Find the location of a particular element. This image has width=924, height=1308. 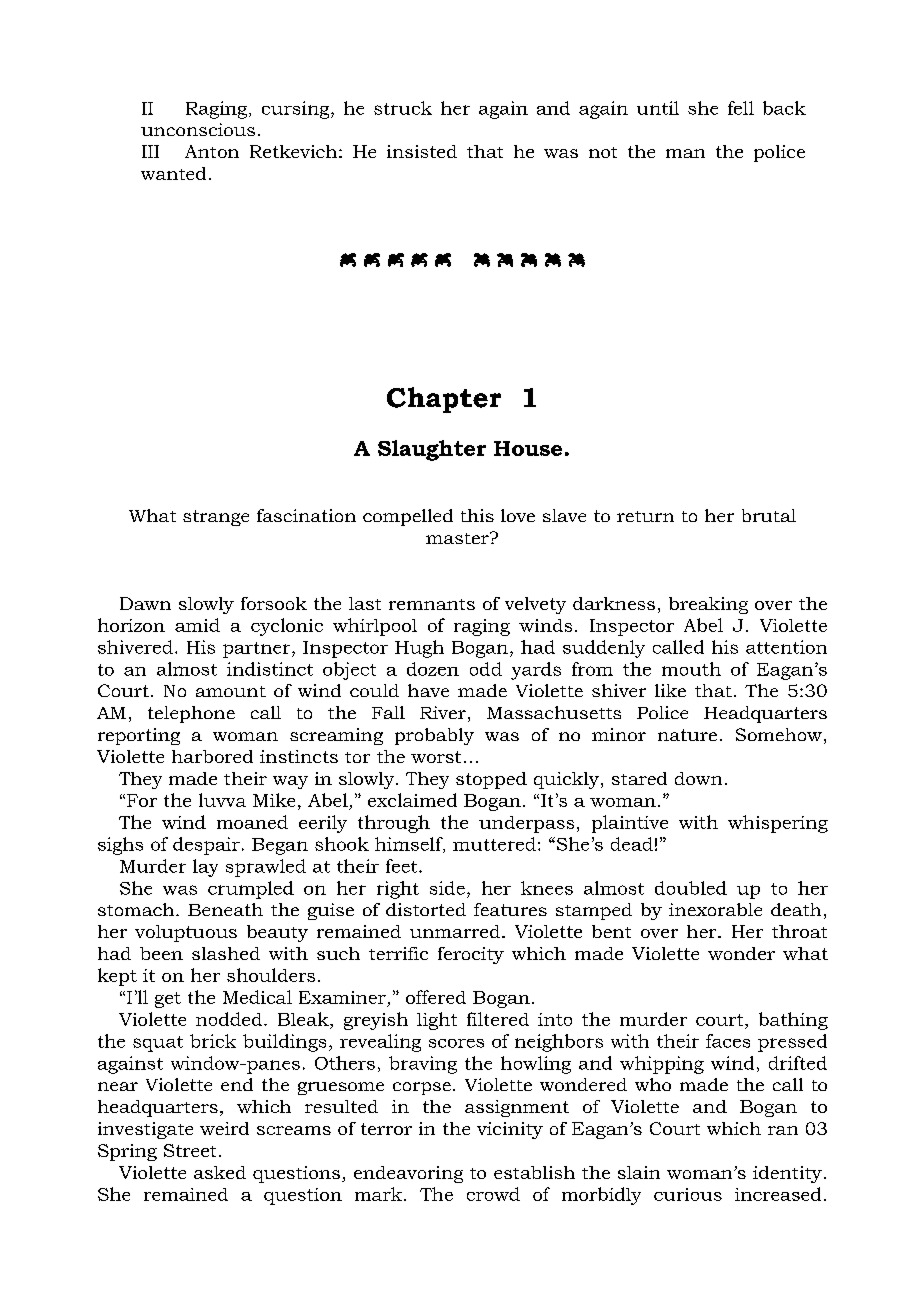

brutal is located at coordinates (769, 515).
